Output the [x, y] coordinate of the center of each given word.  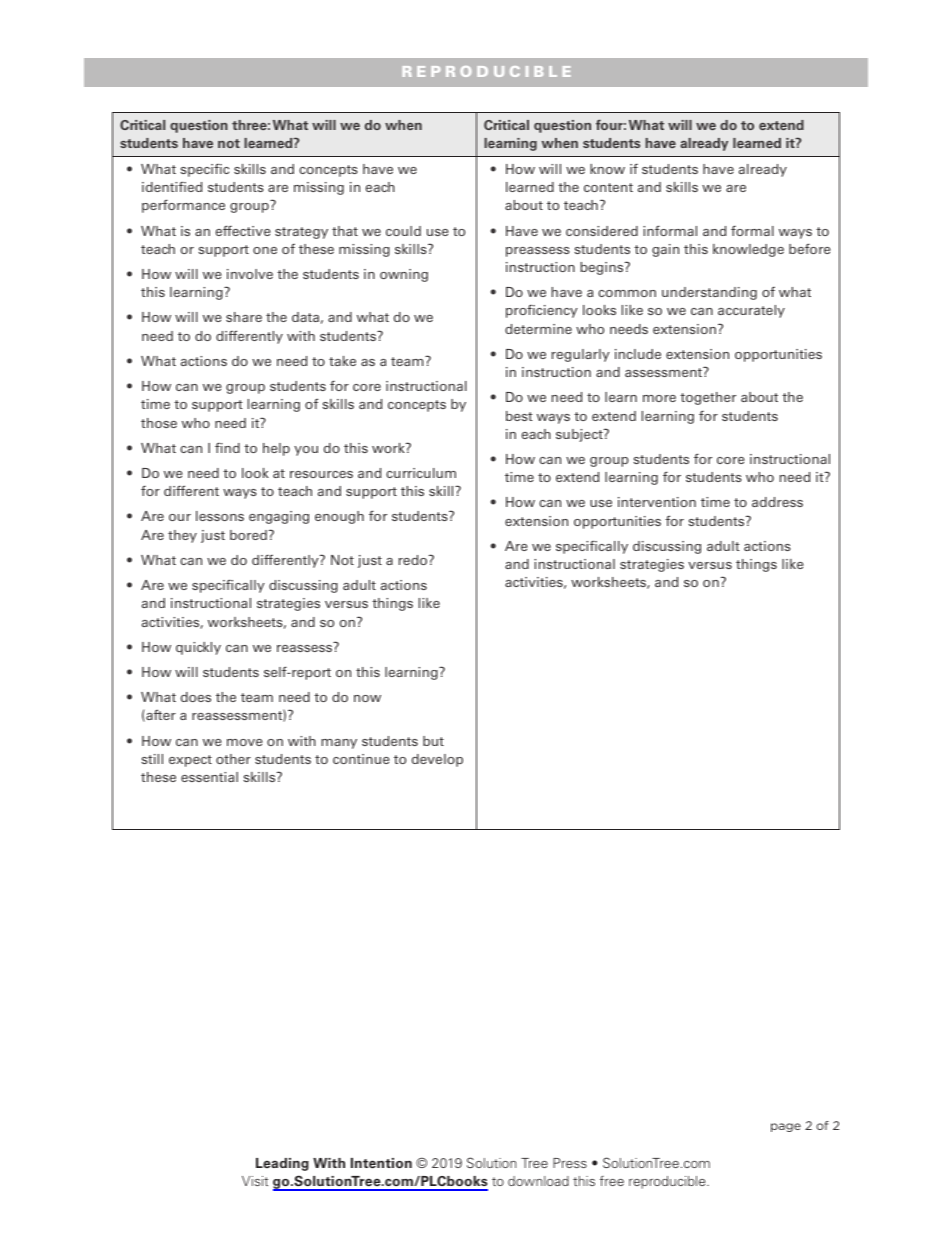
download [538, 1181]
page [786, 1127]
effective [243, 230]
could [403, 231]
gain [665, 250]
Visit [255, 1181]
